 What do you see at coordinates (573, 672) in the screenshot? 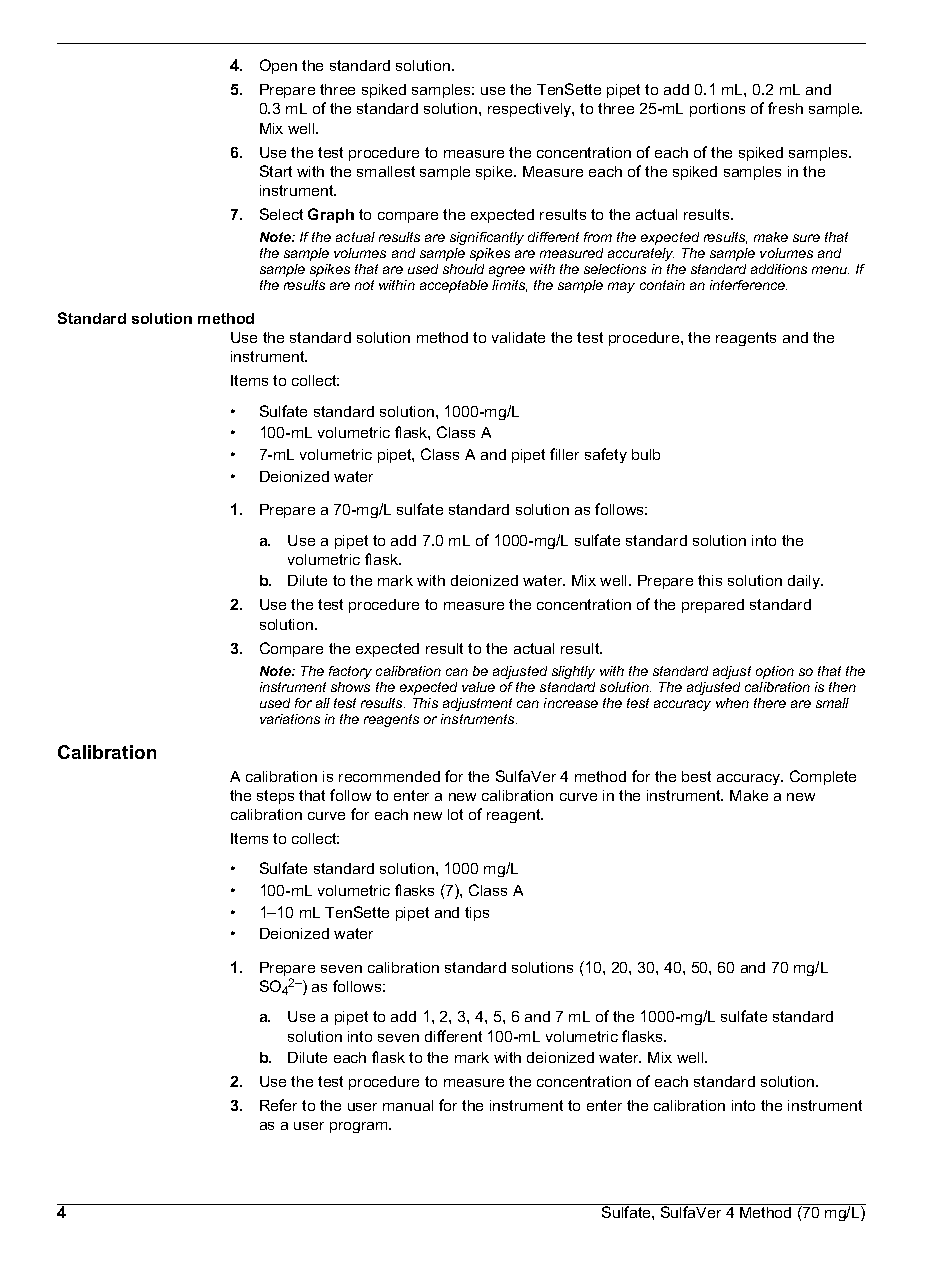
I see `slightly` at bounding box center [573, 672].
